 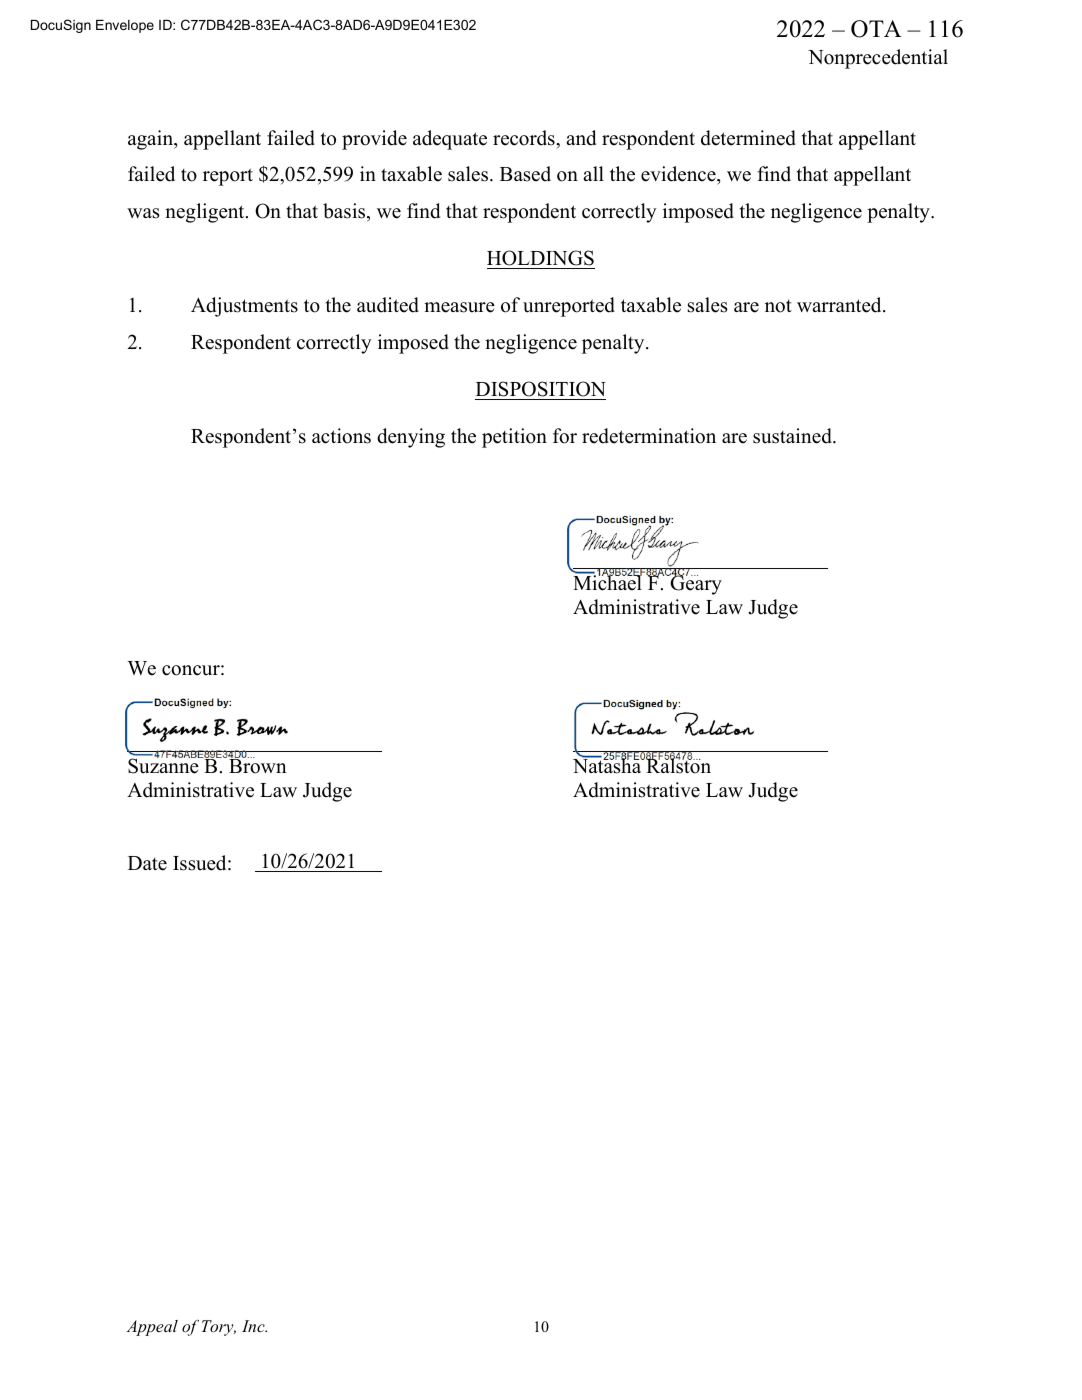 I want to click on records, so click(x=525, y=138).
